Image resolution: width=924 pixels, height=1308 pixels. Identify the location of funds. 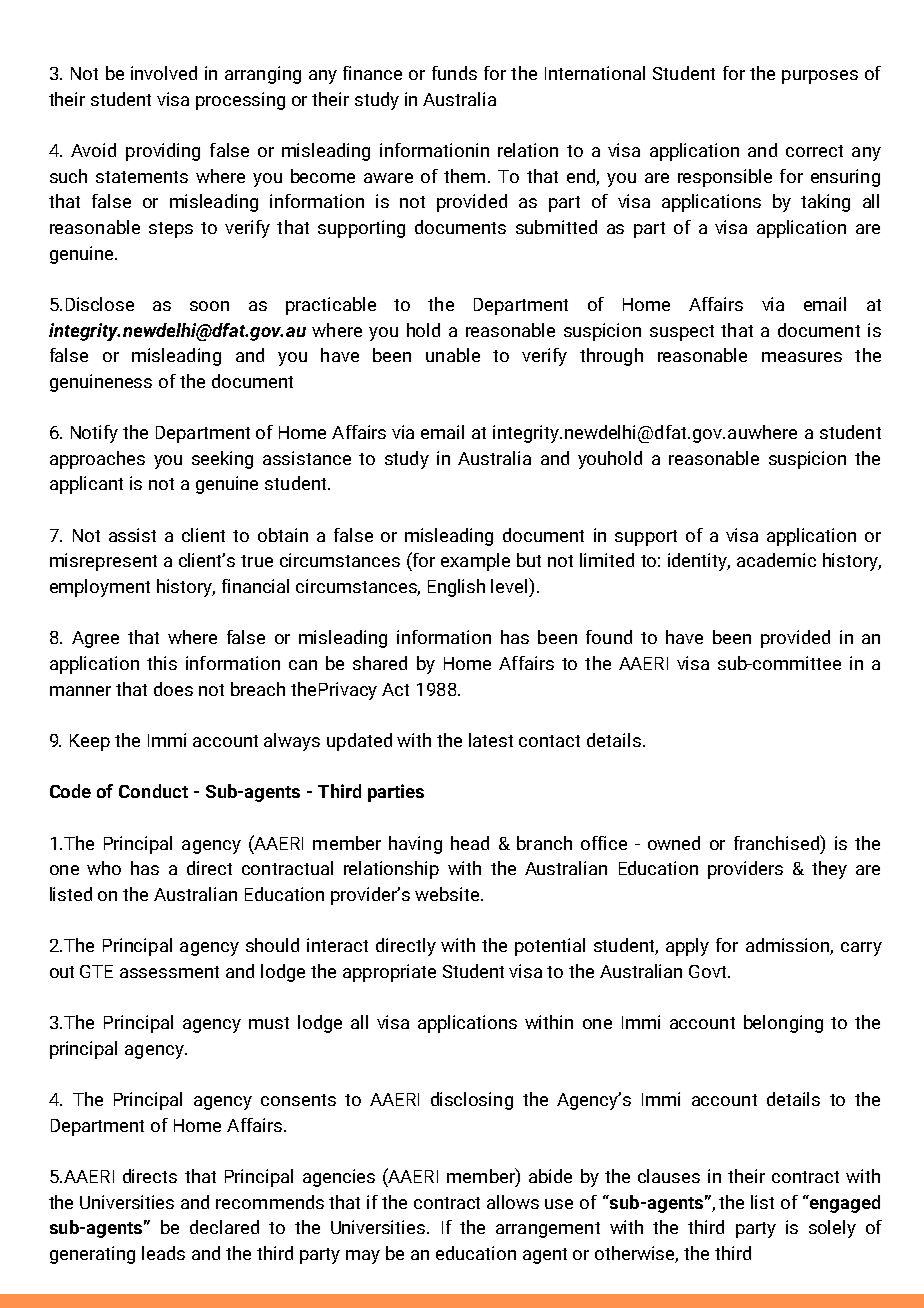
(454, 73).
